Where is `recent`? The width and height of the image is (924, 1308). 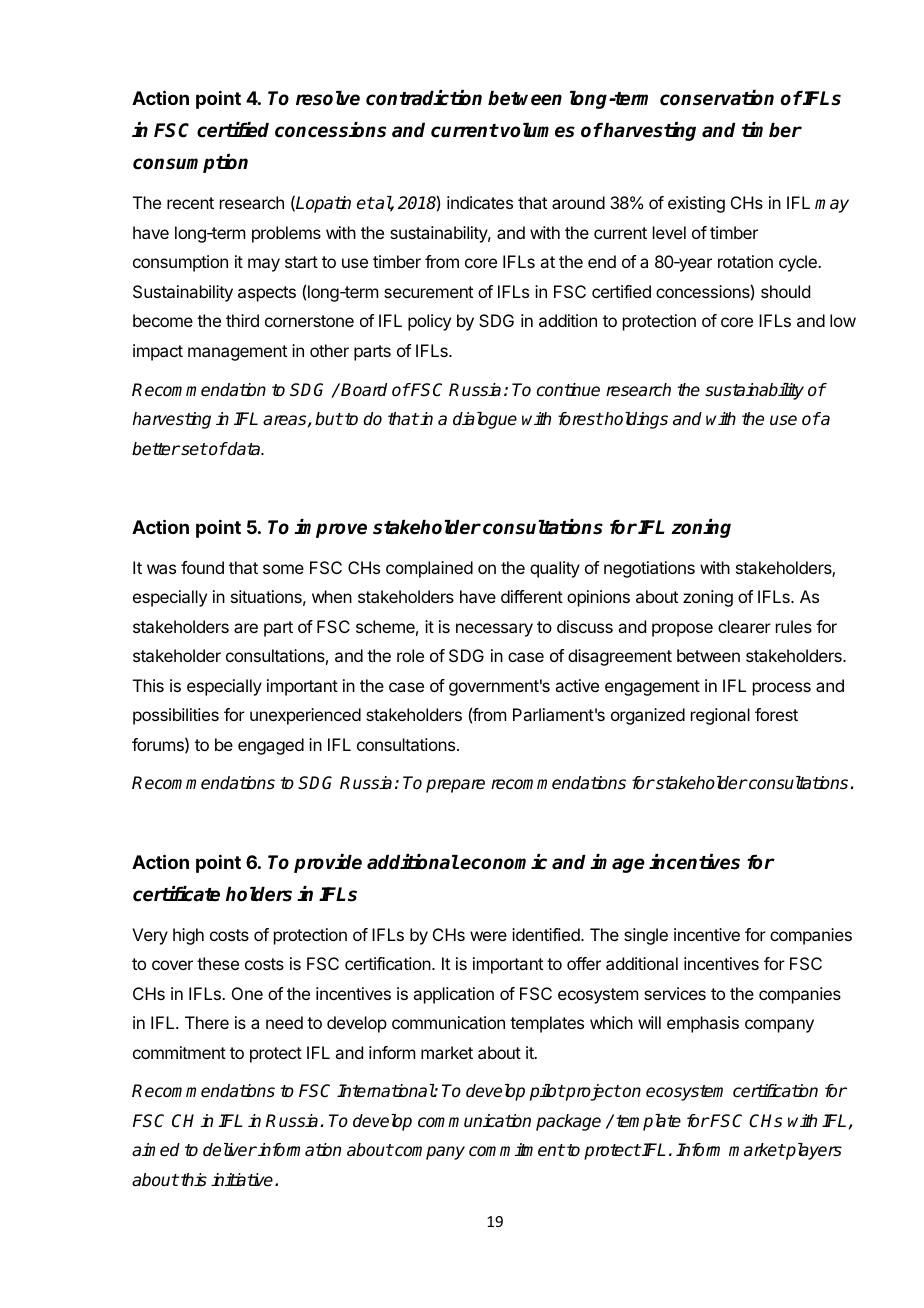 recent is located at coordinates (190, 203).
